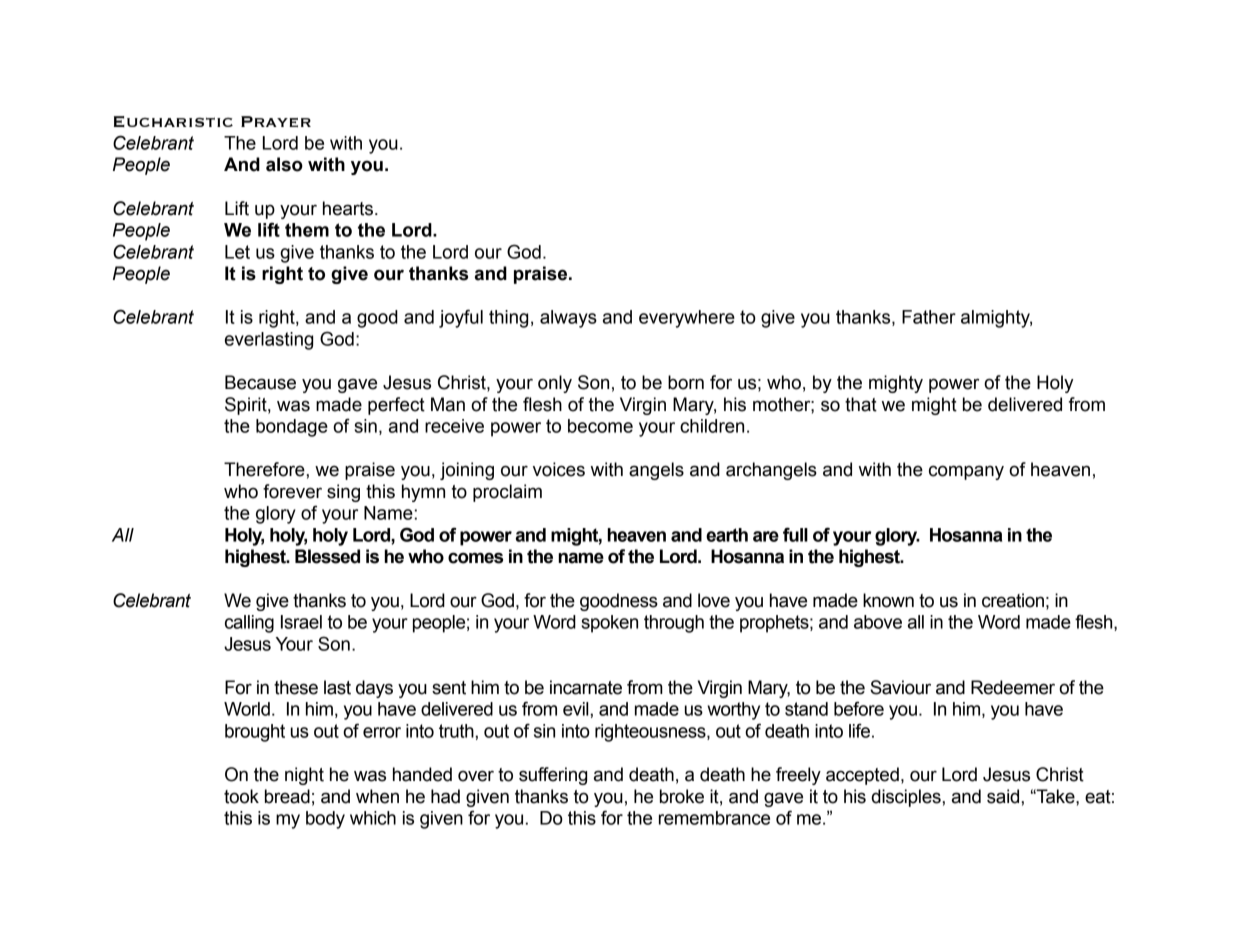 The width and height of the page is (1233, 952). I want to click on bread, so click(287, 796).
